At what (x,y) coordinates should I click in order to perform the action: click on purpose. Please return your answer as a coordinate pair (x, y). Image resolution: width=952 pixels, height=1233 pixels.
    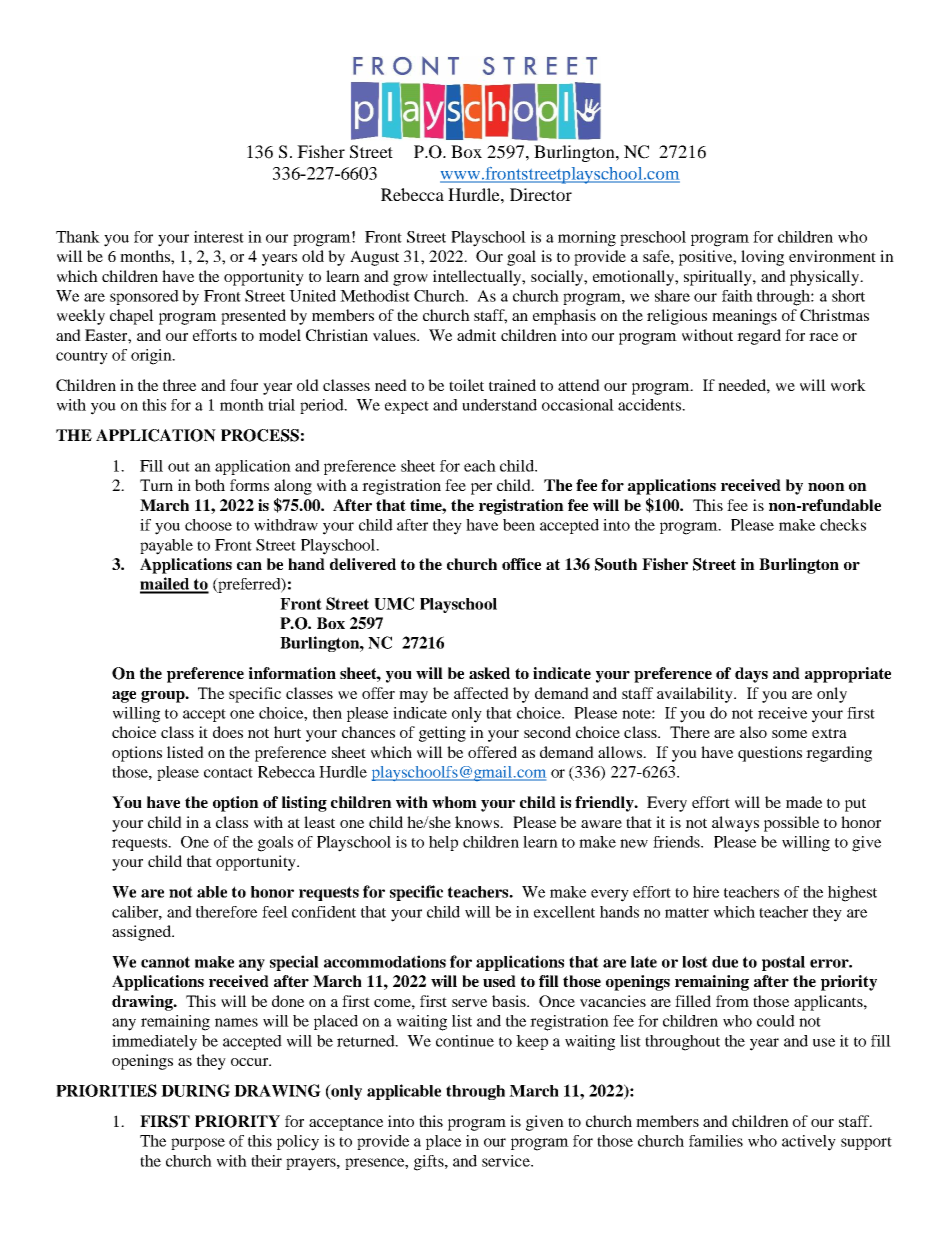
    Looking at the image, I should click on (198, 1144).
